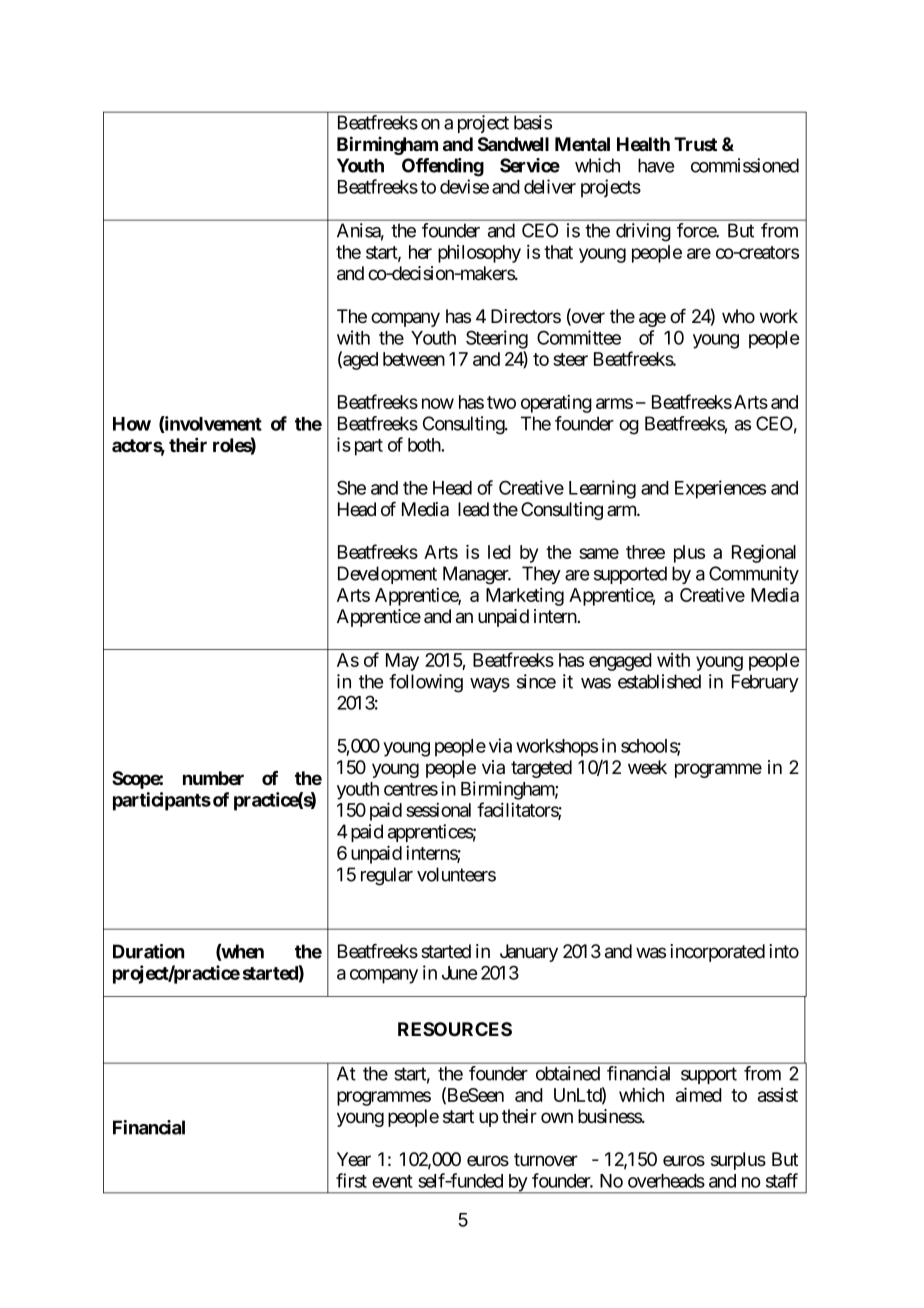 Image resolution: width=924 pixels, height=1308 pixels. I want to click on Year, so click(354, 1159).
